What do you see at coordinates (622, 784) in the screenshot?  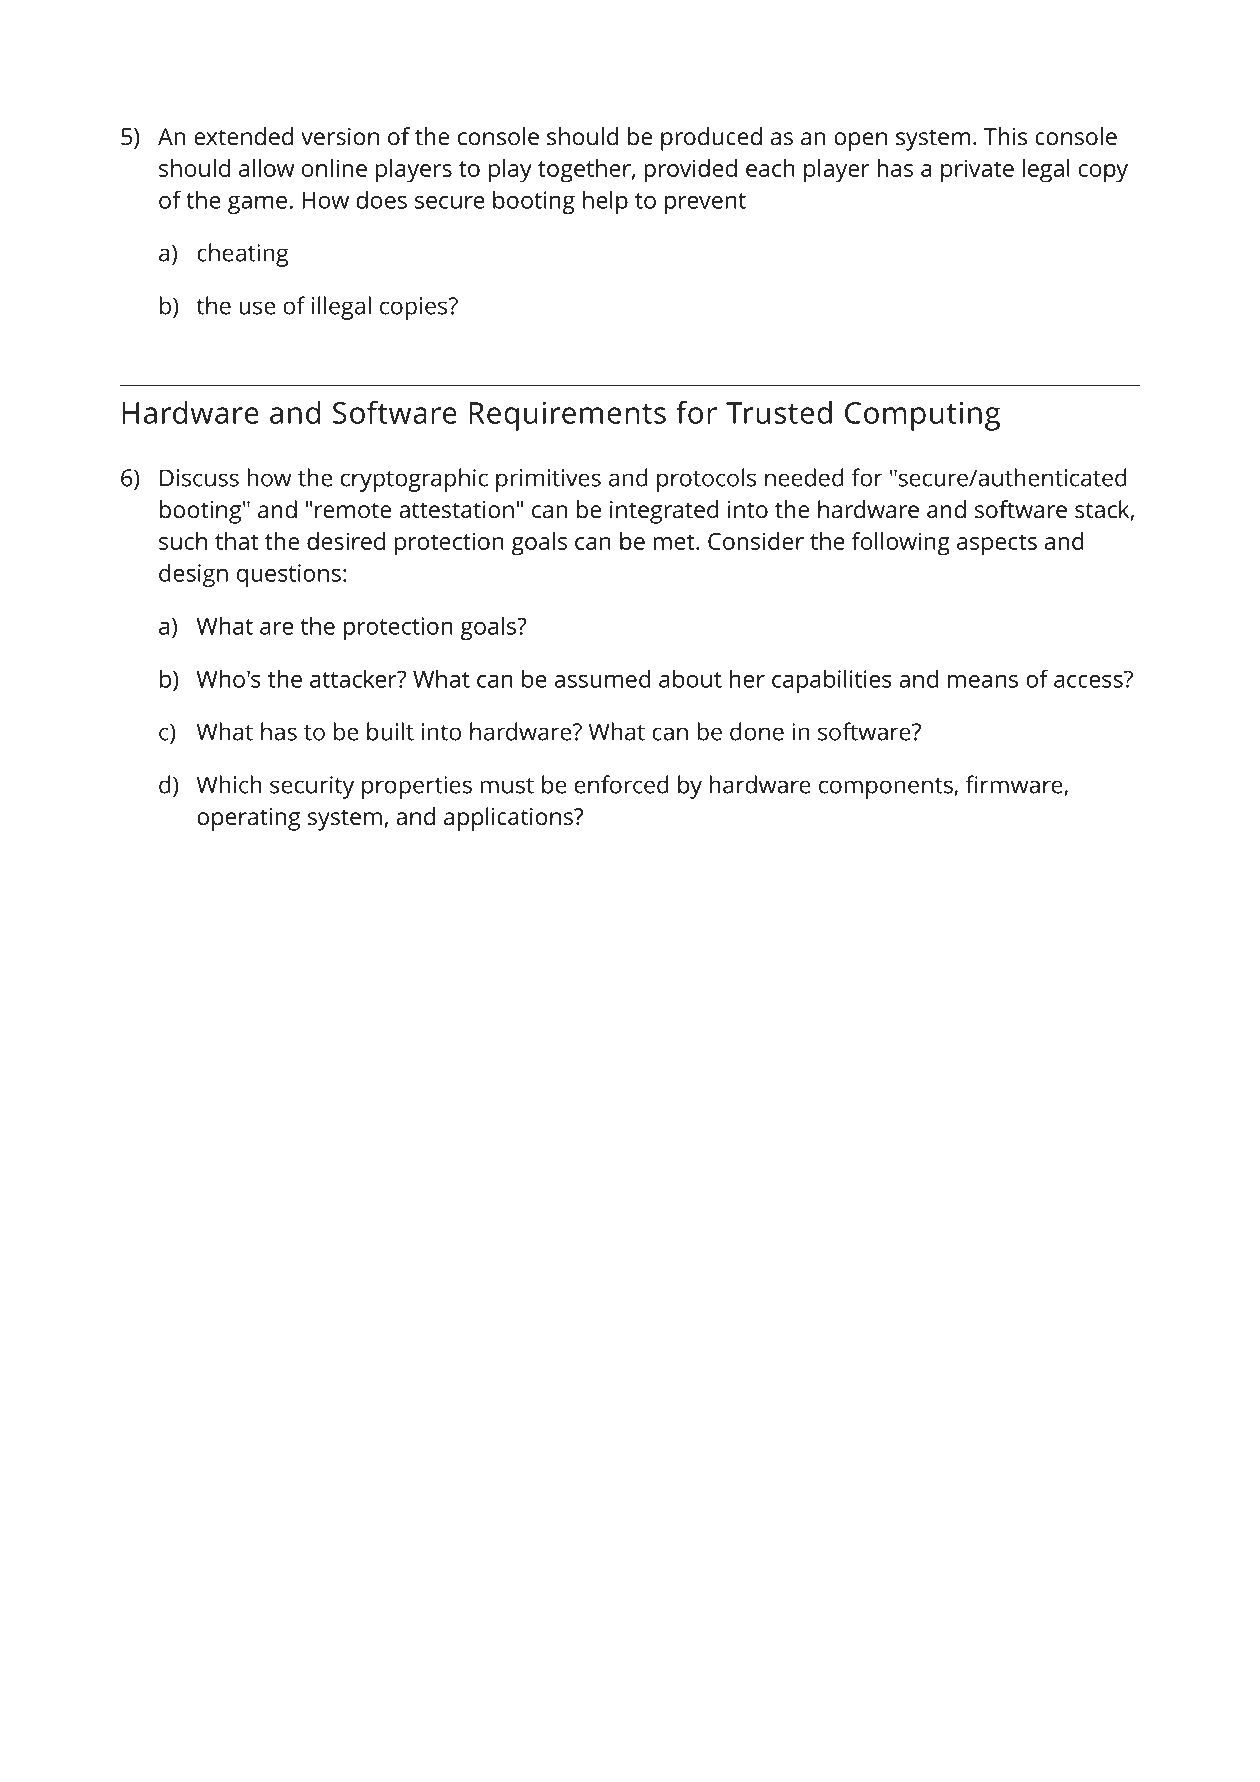 I see `enforced` at bounding box center [622, 784].
